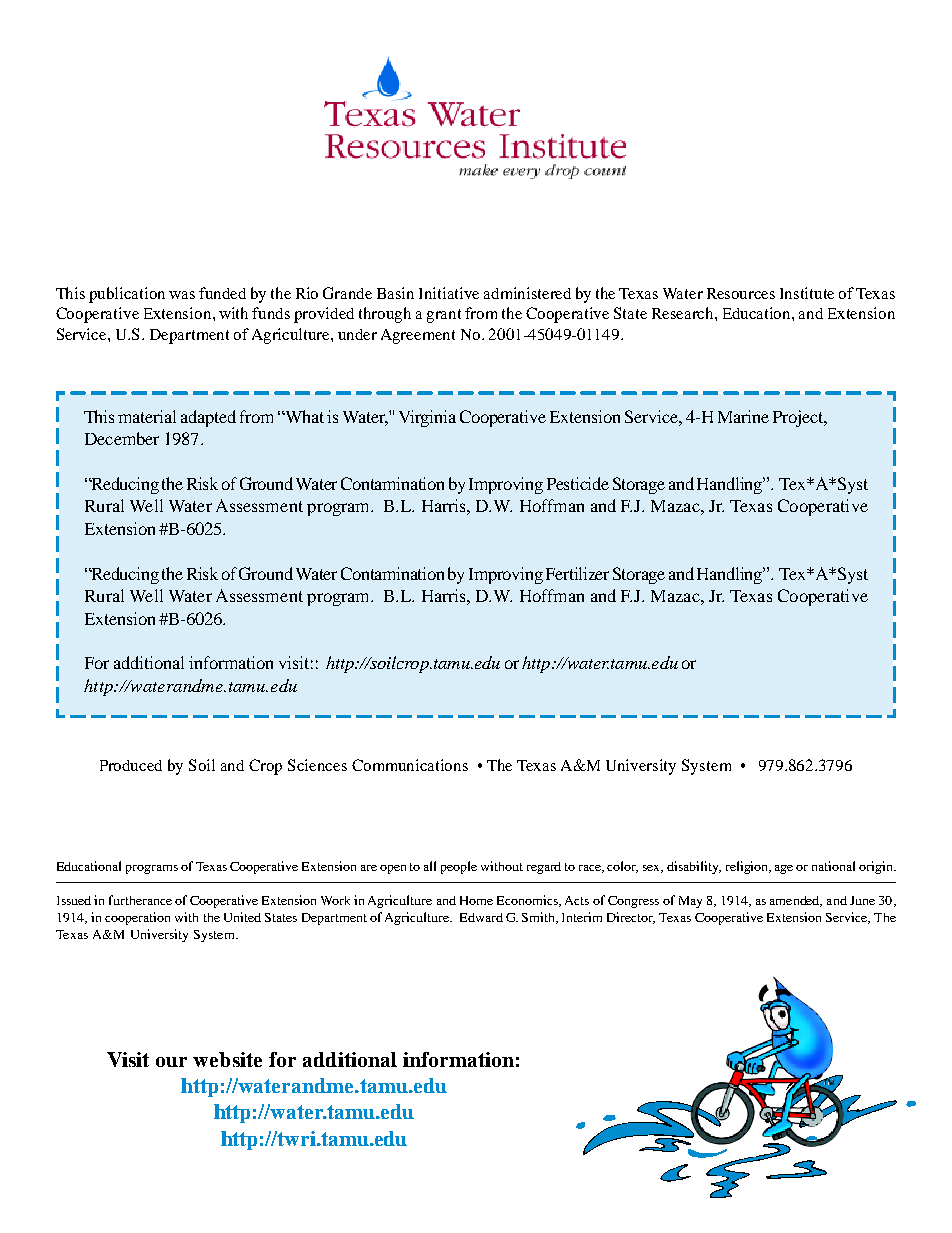 The height and width of the screenshot is (1233, 952). Describe the element at coordinates (833, 866) in the screenshot. I see `national` at that location.
